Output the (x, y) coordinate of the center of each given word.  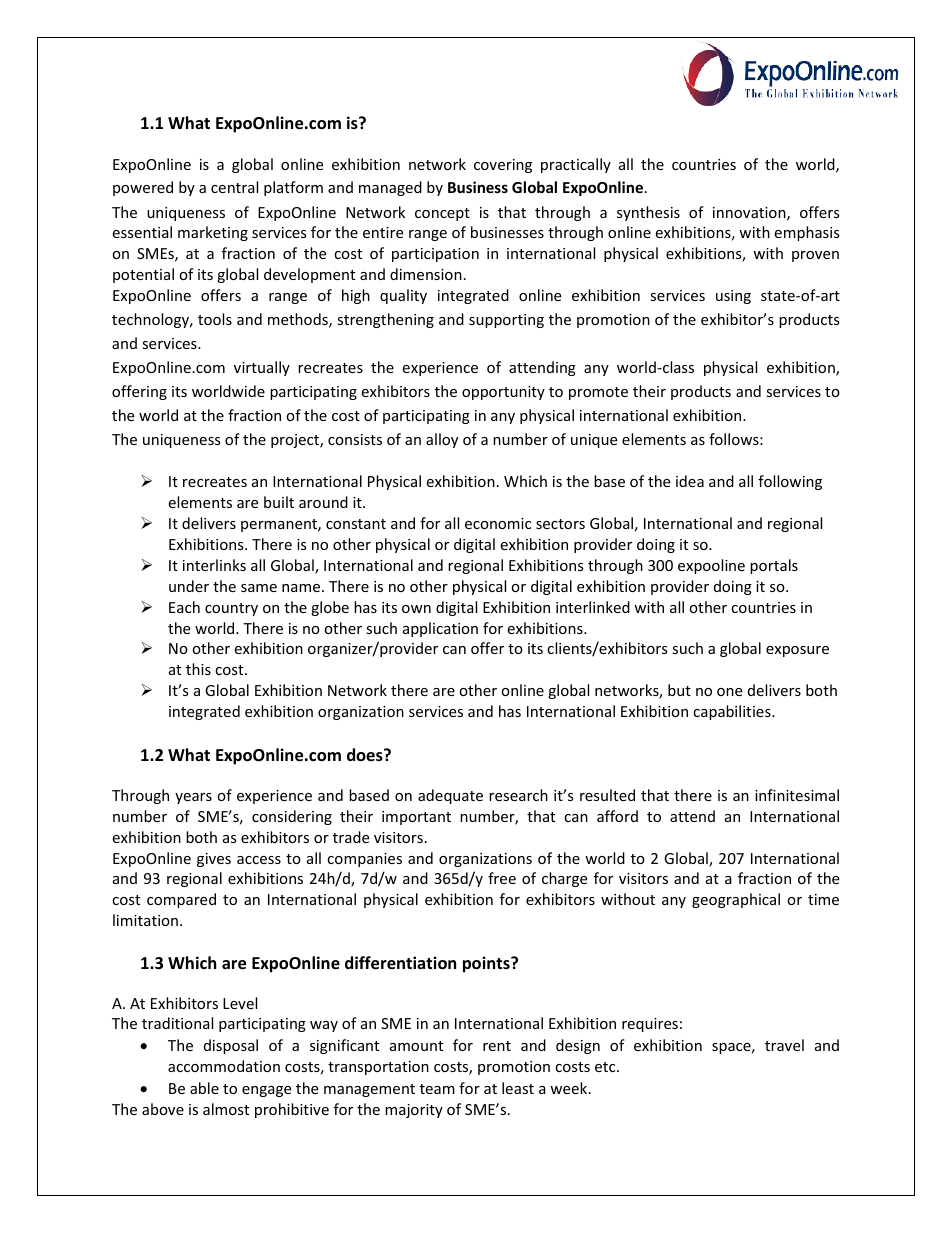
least (518, 1088)
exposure (797, 651)
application (440, 629)
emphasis (807, 233)
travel (784, 1045)
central (234, 187)
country (231, 609)
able (204, 1088)
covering (503, 166)
